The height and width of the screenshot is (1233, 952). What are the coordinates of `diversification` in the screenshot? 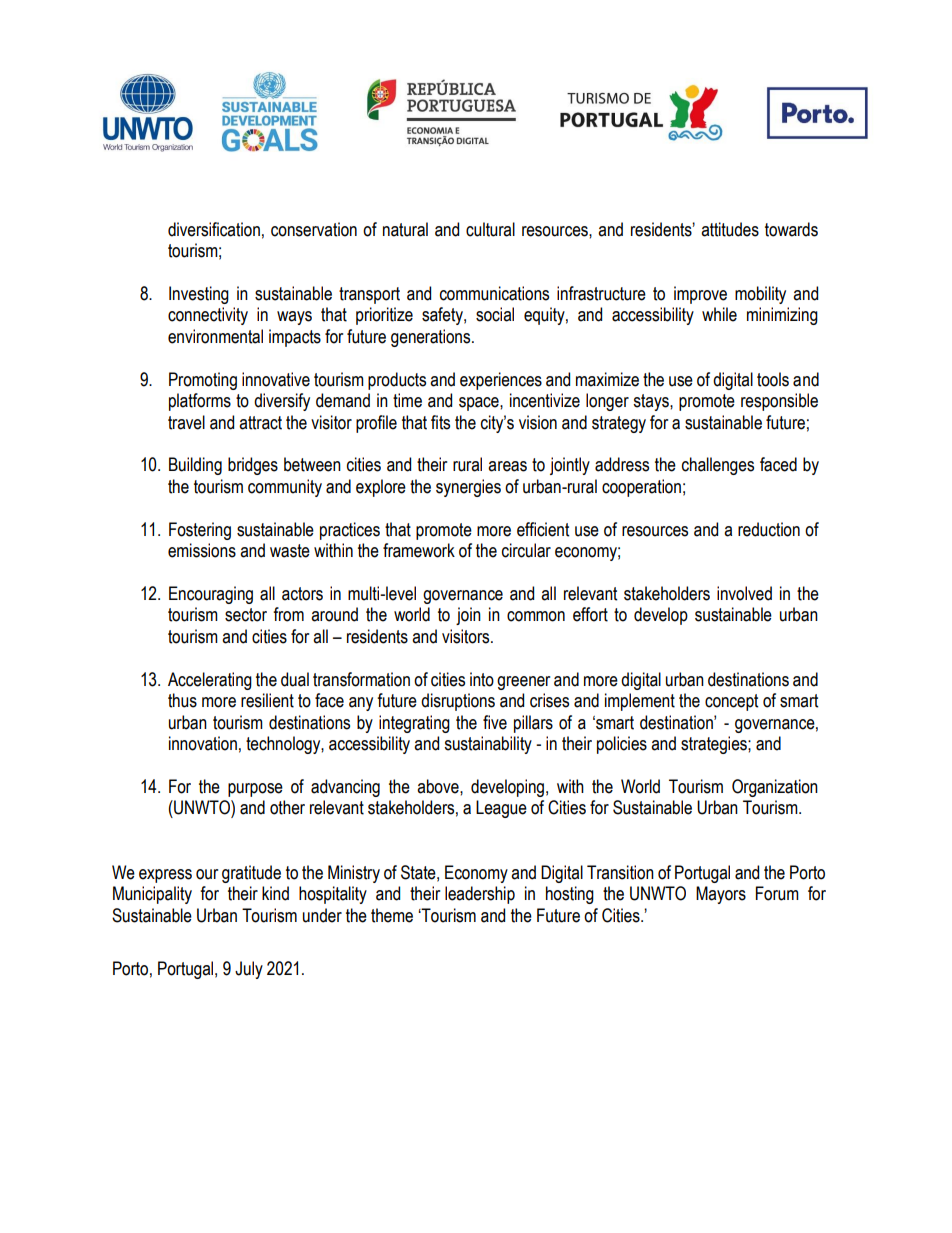 It's located at (214, 229).
